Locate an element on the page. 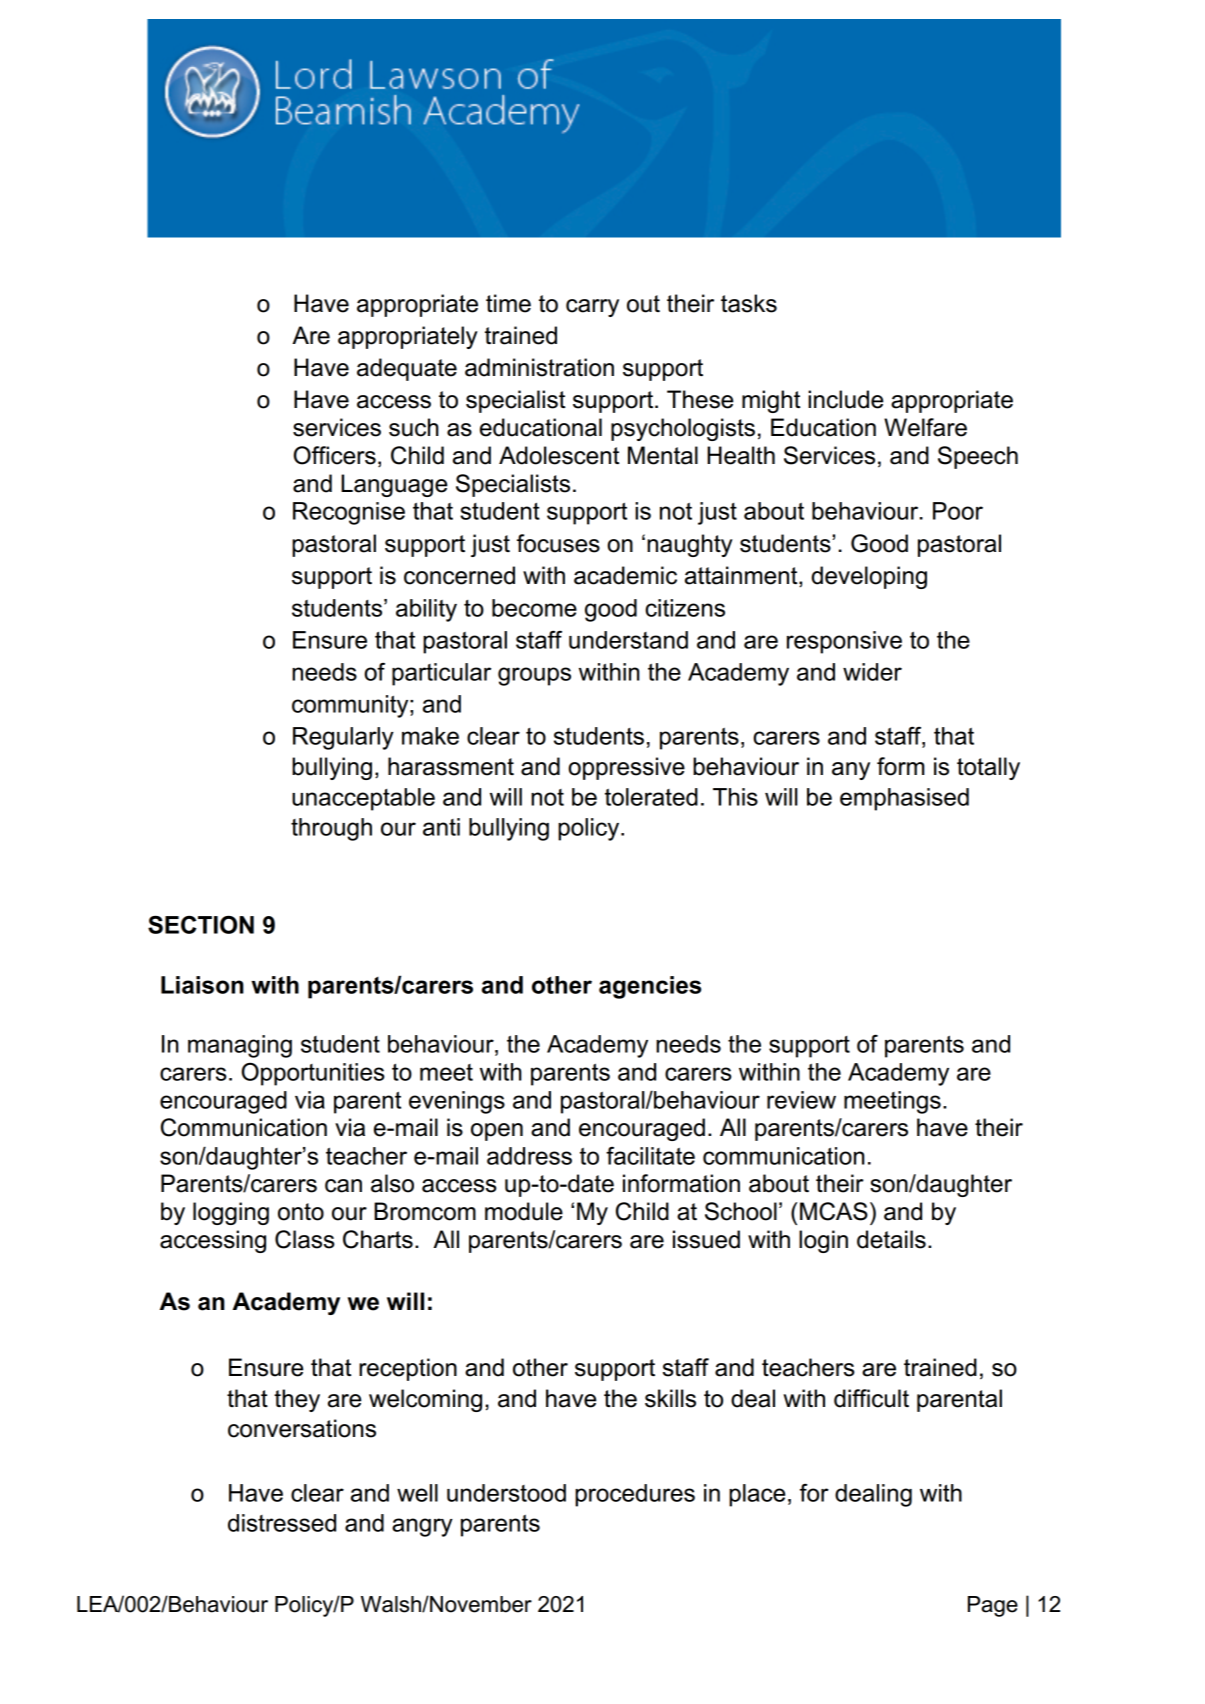 The height and width of the page is (1704, 1205). Liaison is located at coordinates (202, 985).
